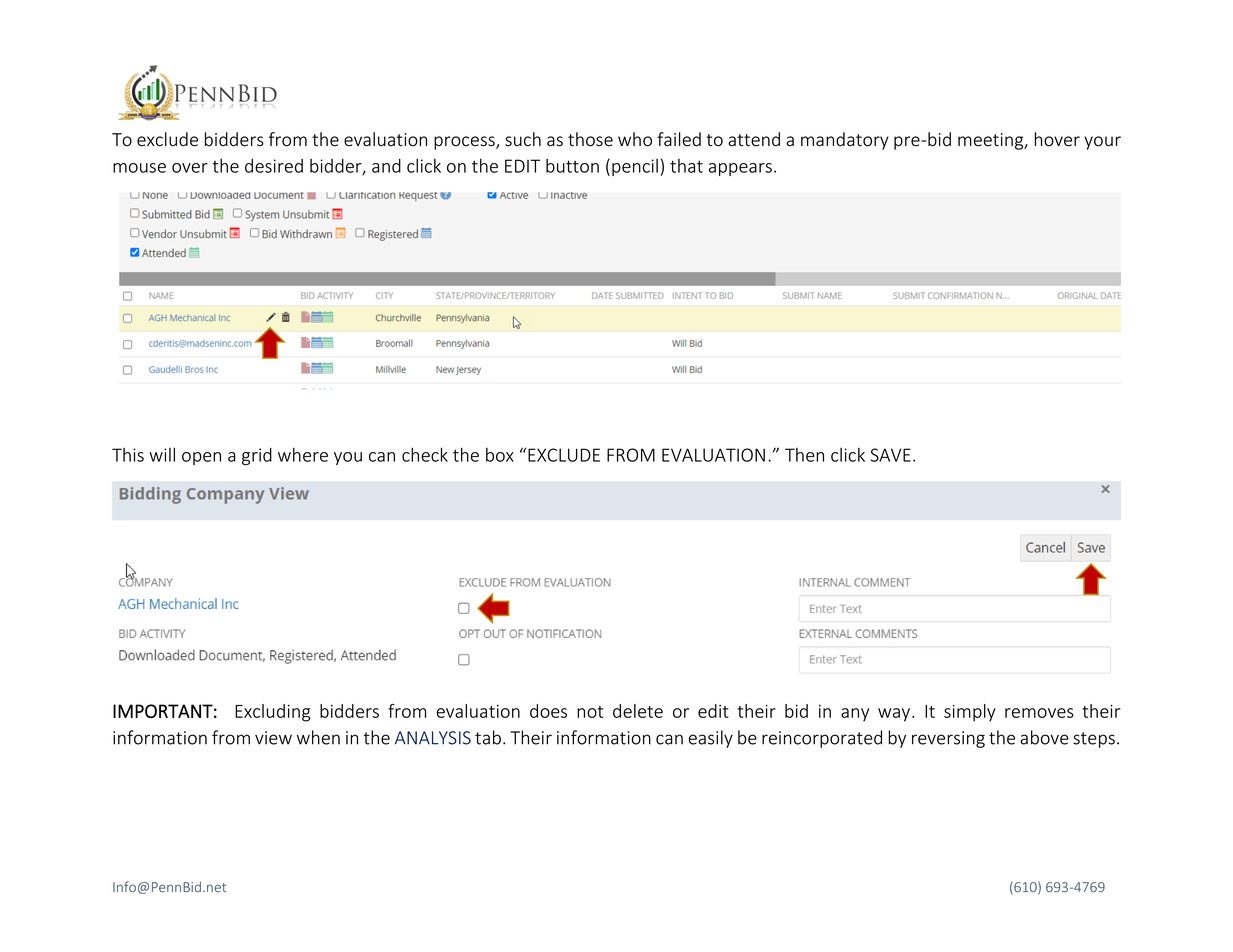 This image has height=952, width=1233. Describe the element at coordinates (635, 167) in the image. I see `pencil` at that location.
